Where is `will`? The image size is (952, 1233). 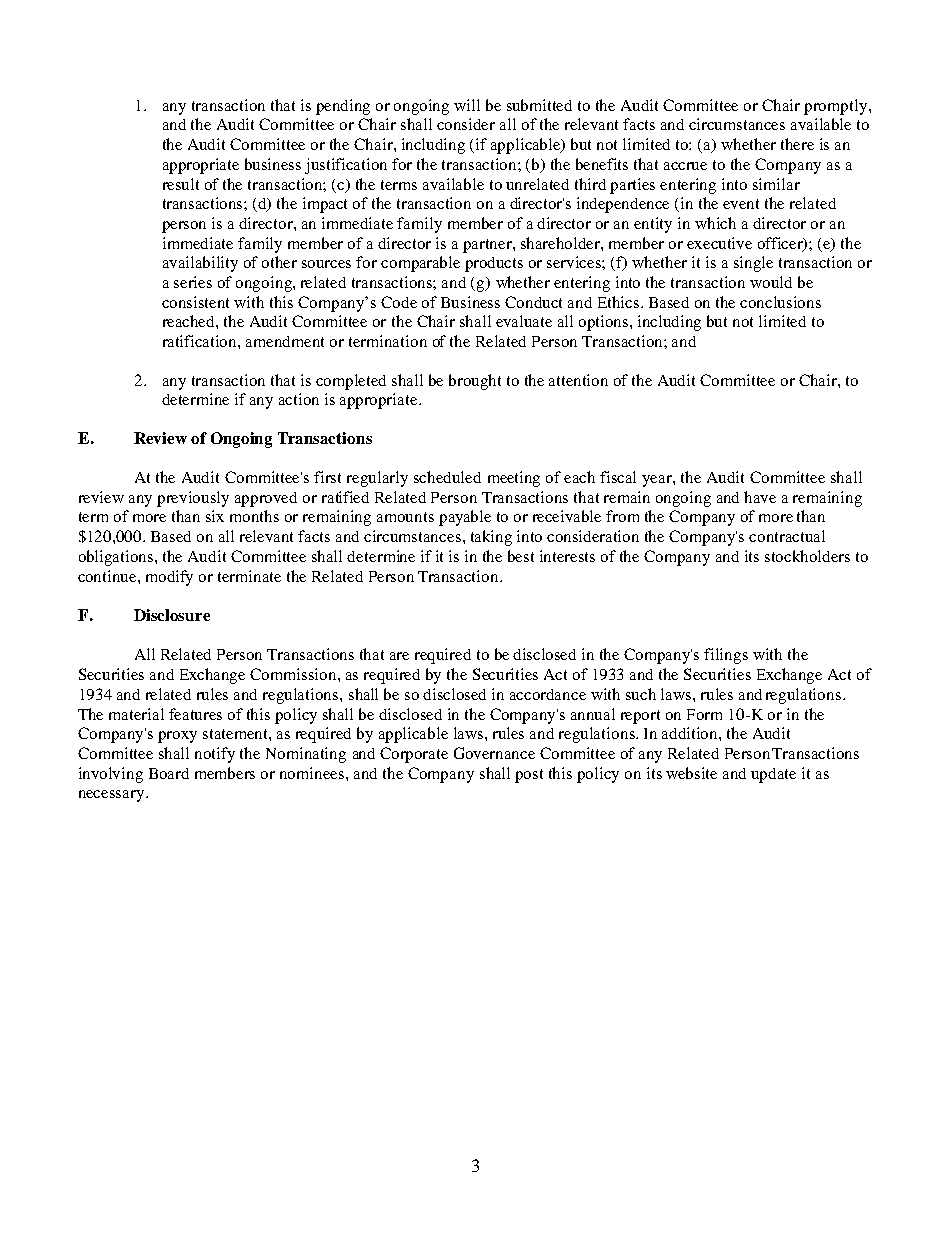 will is located at coordinates (467, 105).
